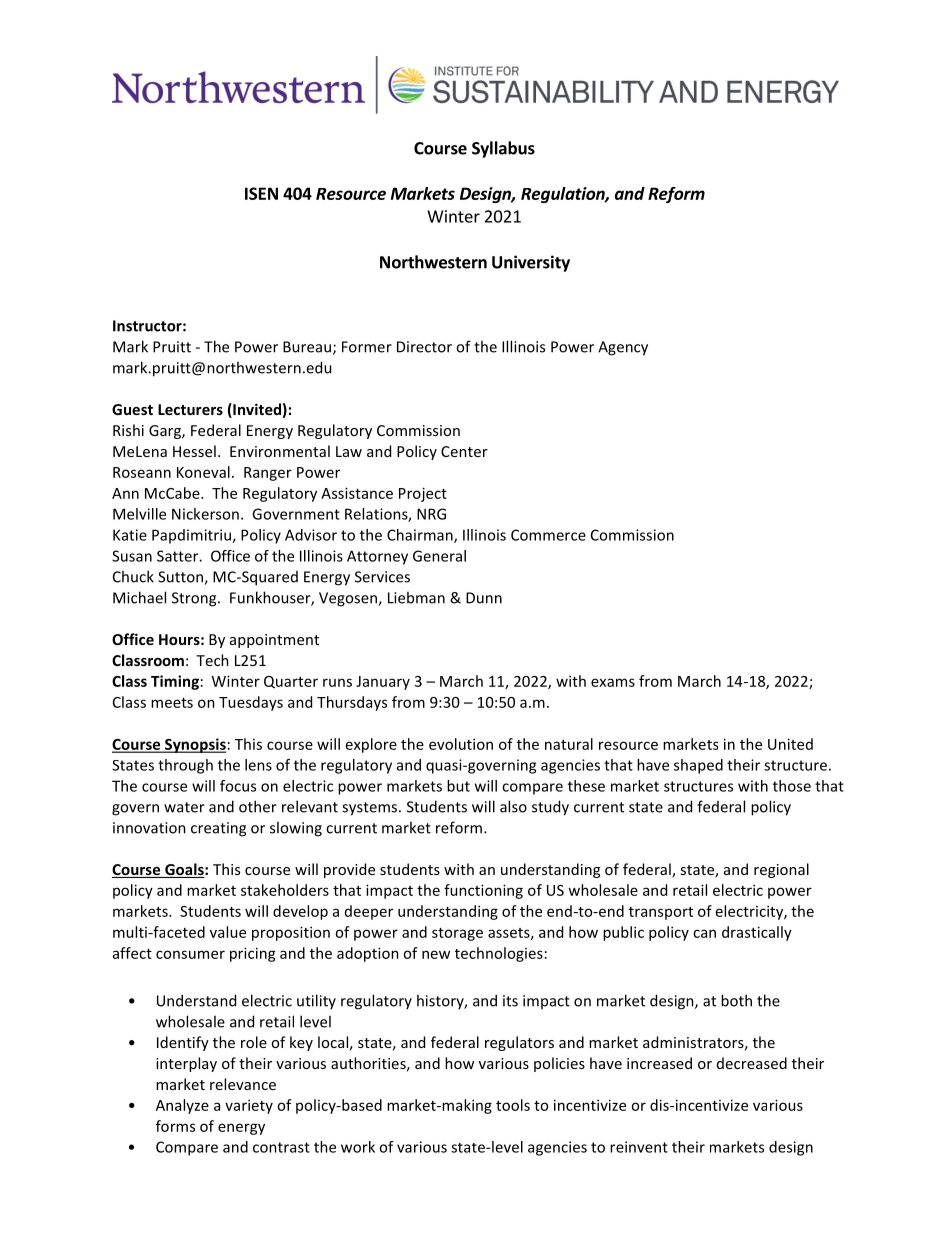 This screenshot has height=1233, width=952. I want to click on Syllabus, so click(503, 149).
